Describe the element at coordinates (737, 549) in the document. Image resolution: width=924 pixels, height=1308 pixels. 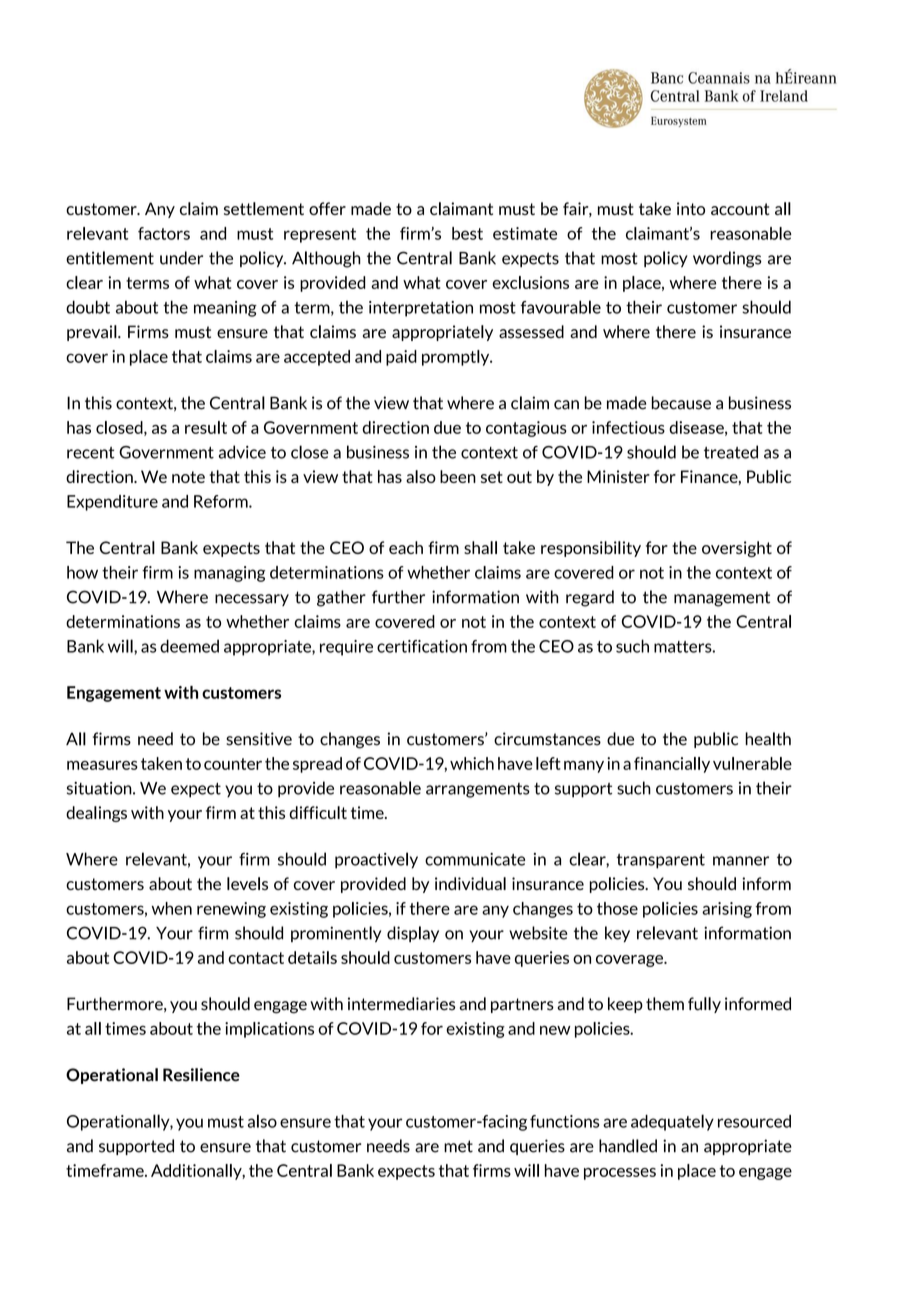
I see `oversight` at that location.
